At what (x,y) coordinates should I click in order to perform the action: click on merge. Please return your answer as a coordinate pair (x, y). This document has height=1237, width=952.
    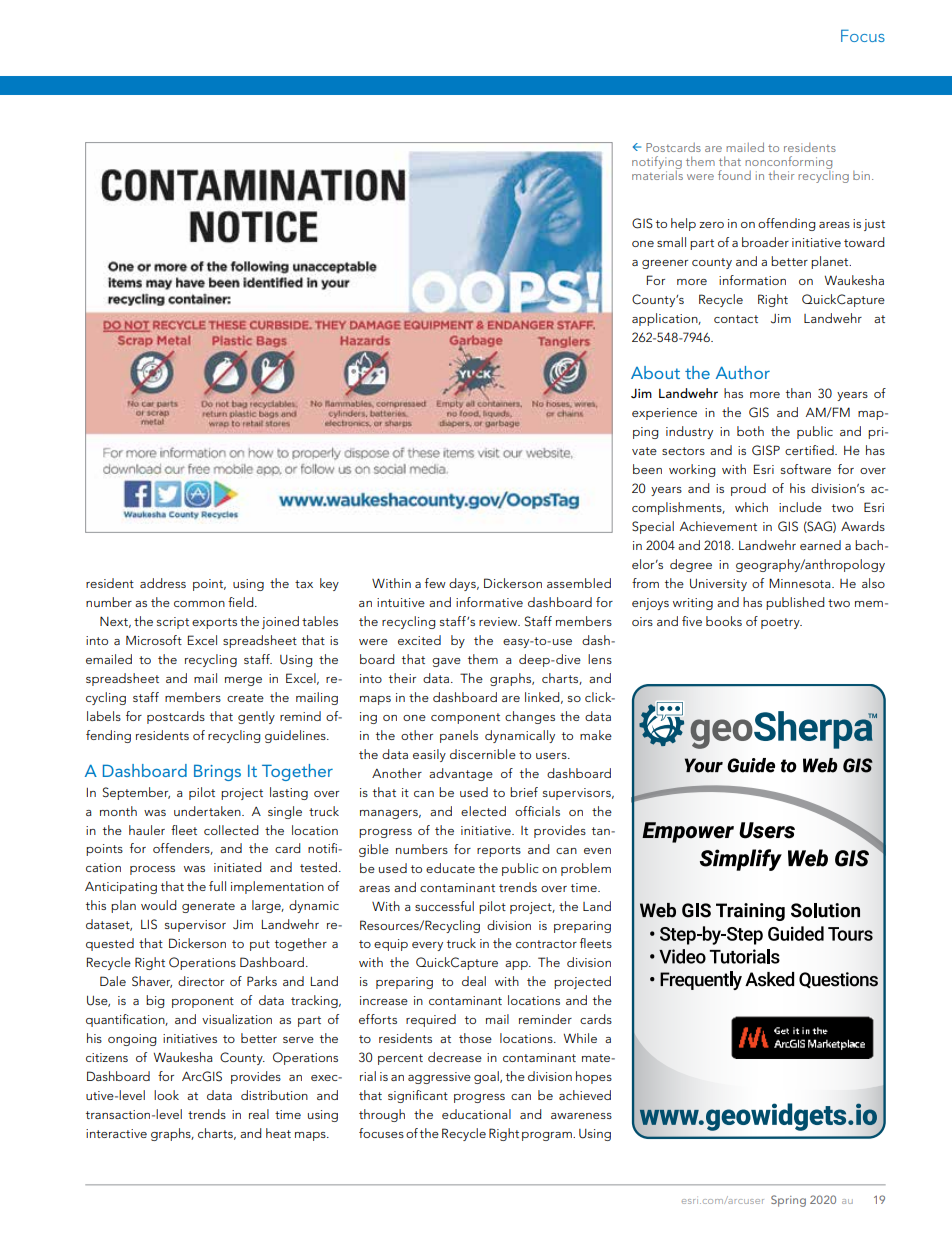
    Looking at the image, I should click on (243, 681).
